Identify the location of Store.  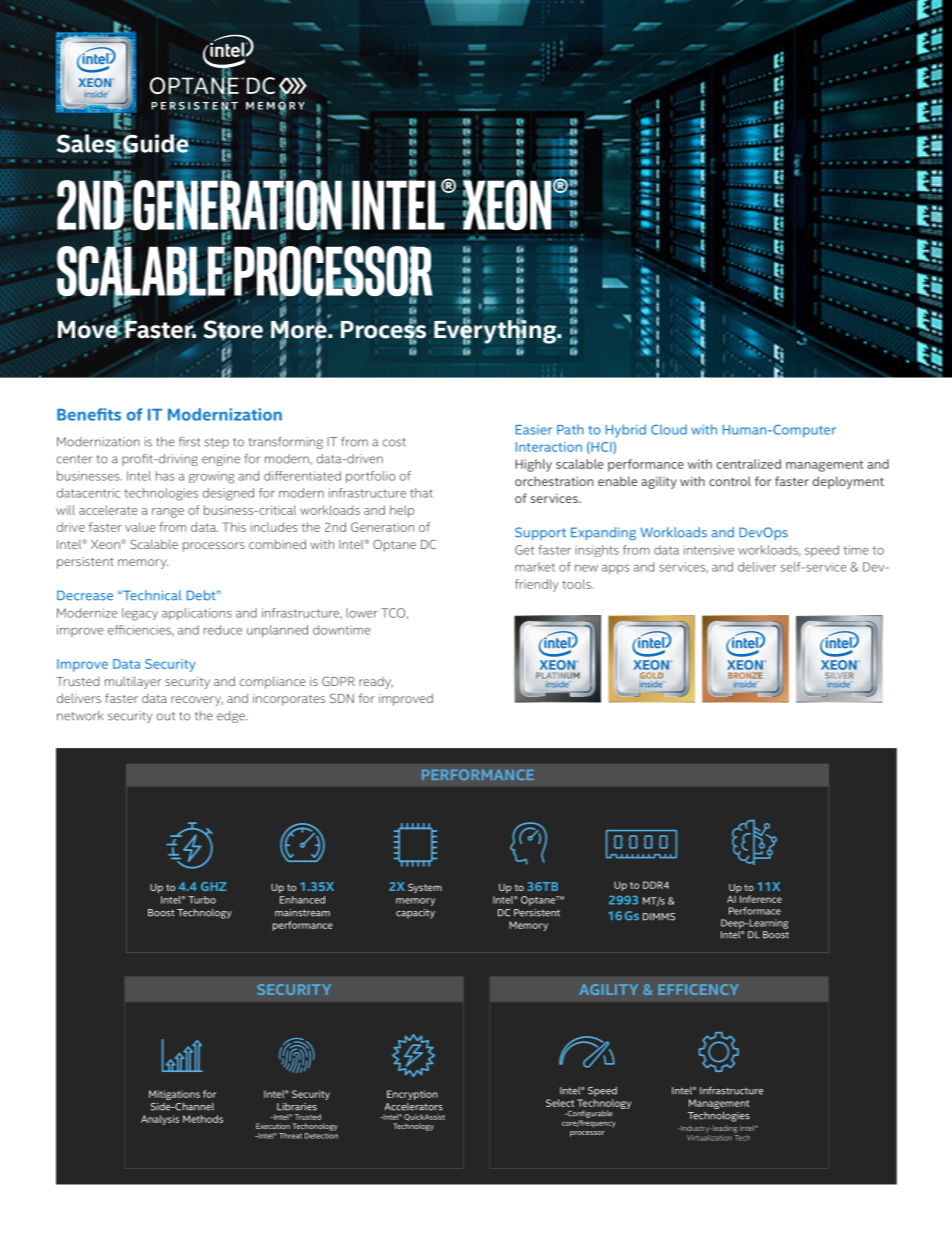
(233, 330).
